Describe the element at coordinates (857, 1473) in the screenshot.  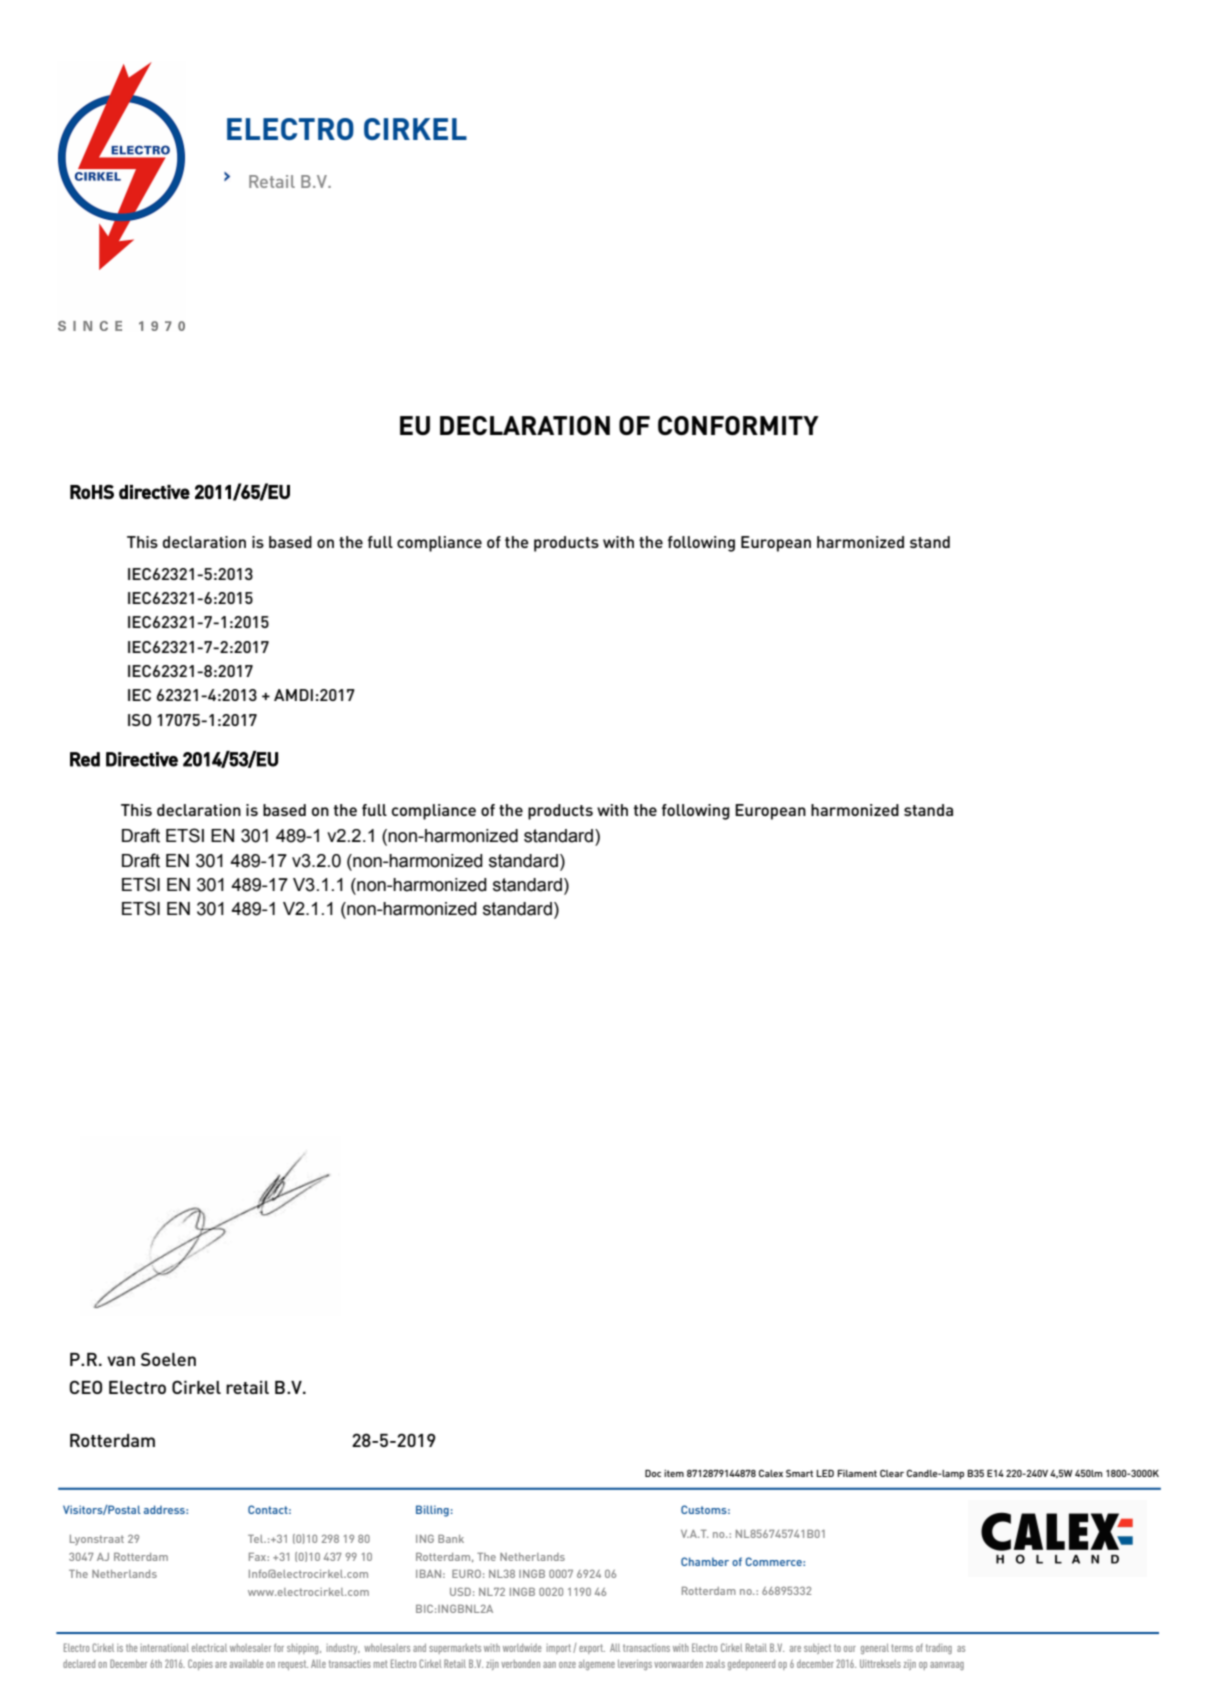
I see `Filament` at that location.
